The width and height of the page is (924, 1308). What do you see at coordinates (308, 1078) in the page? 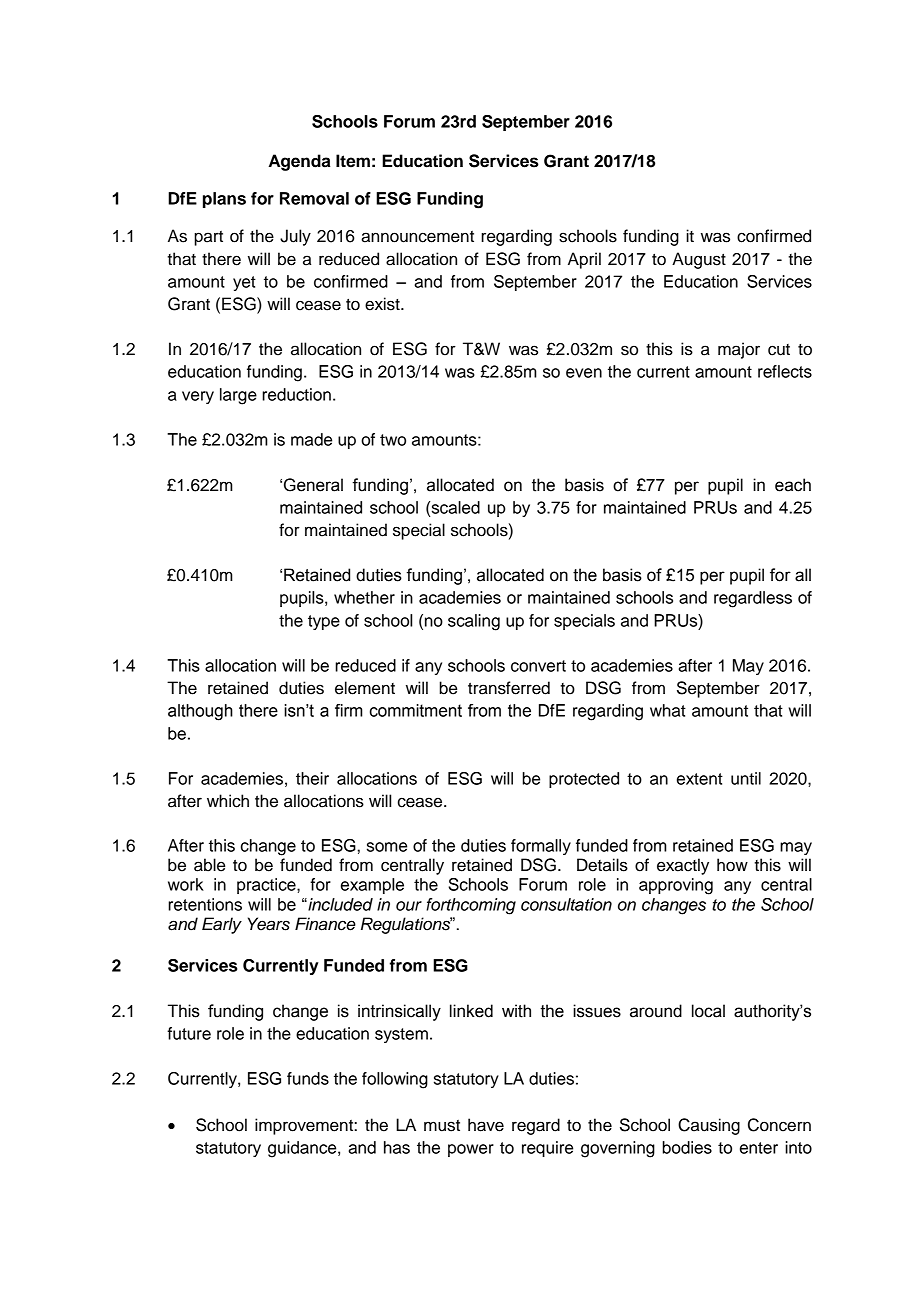
I see `funds` at bounding box center [308, 1078].
